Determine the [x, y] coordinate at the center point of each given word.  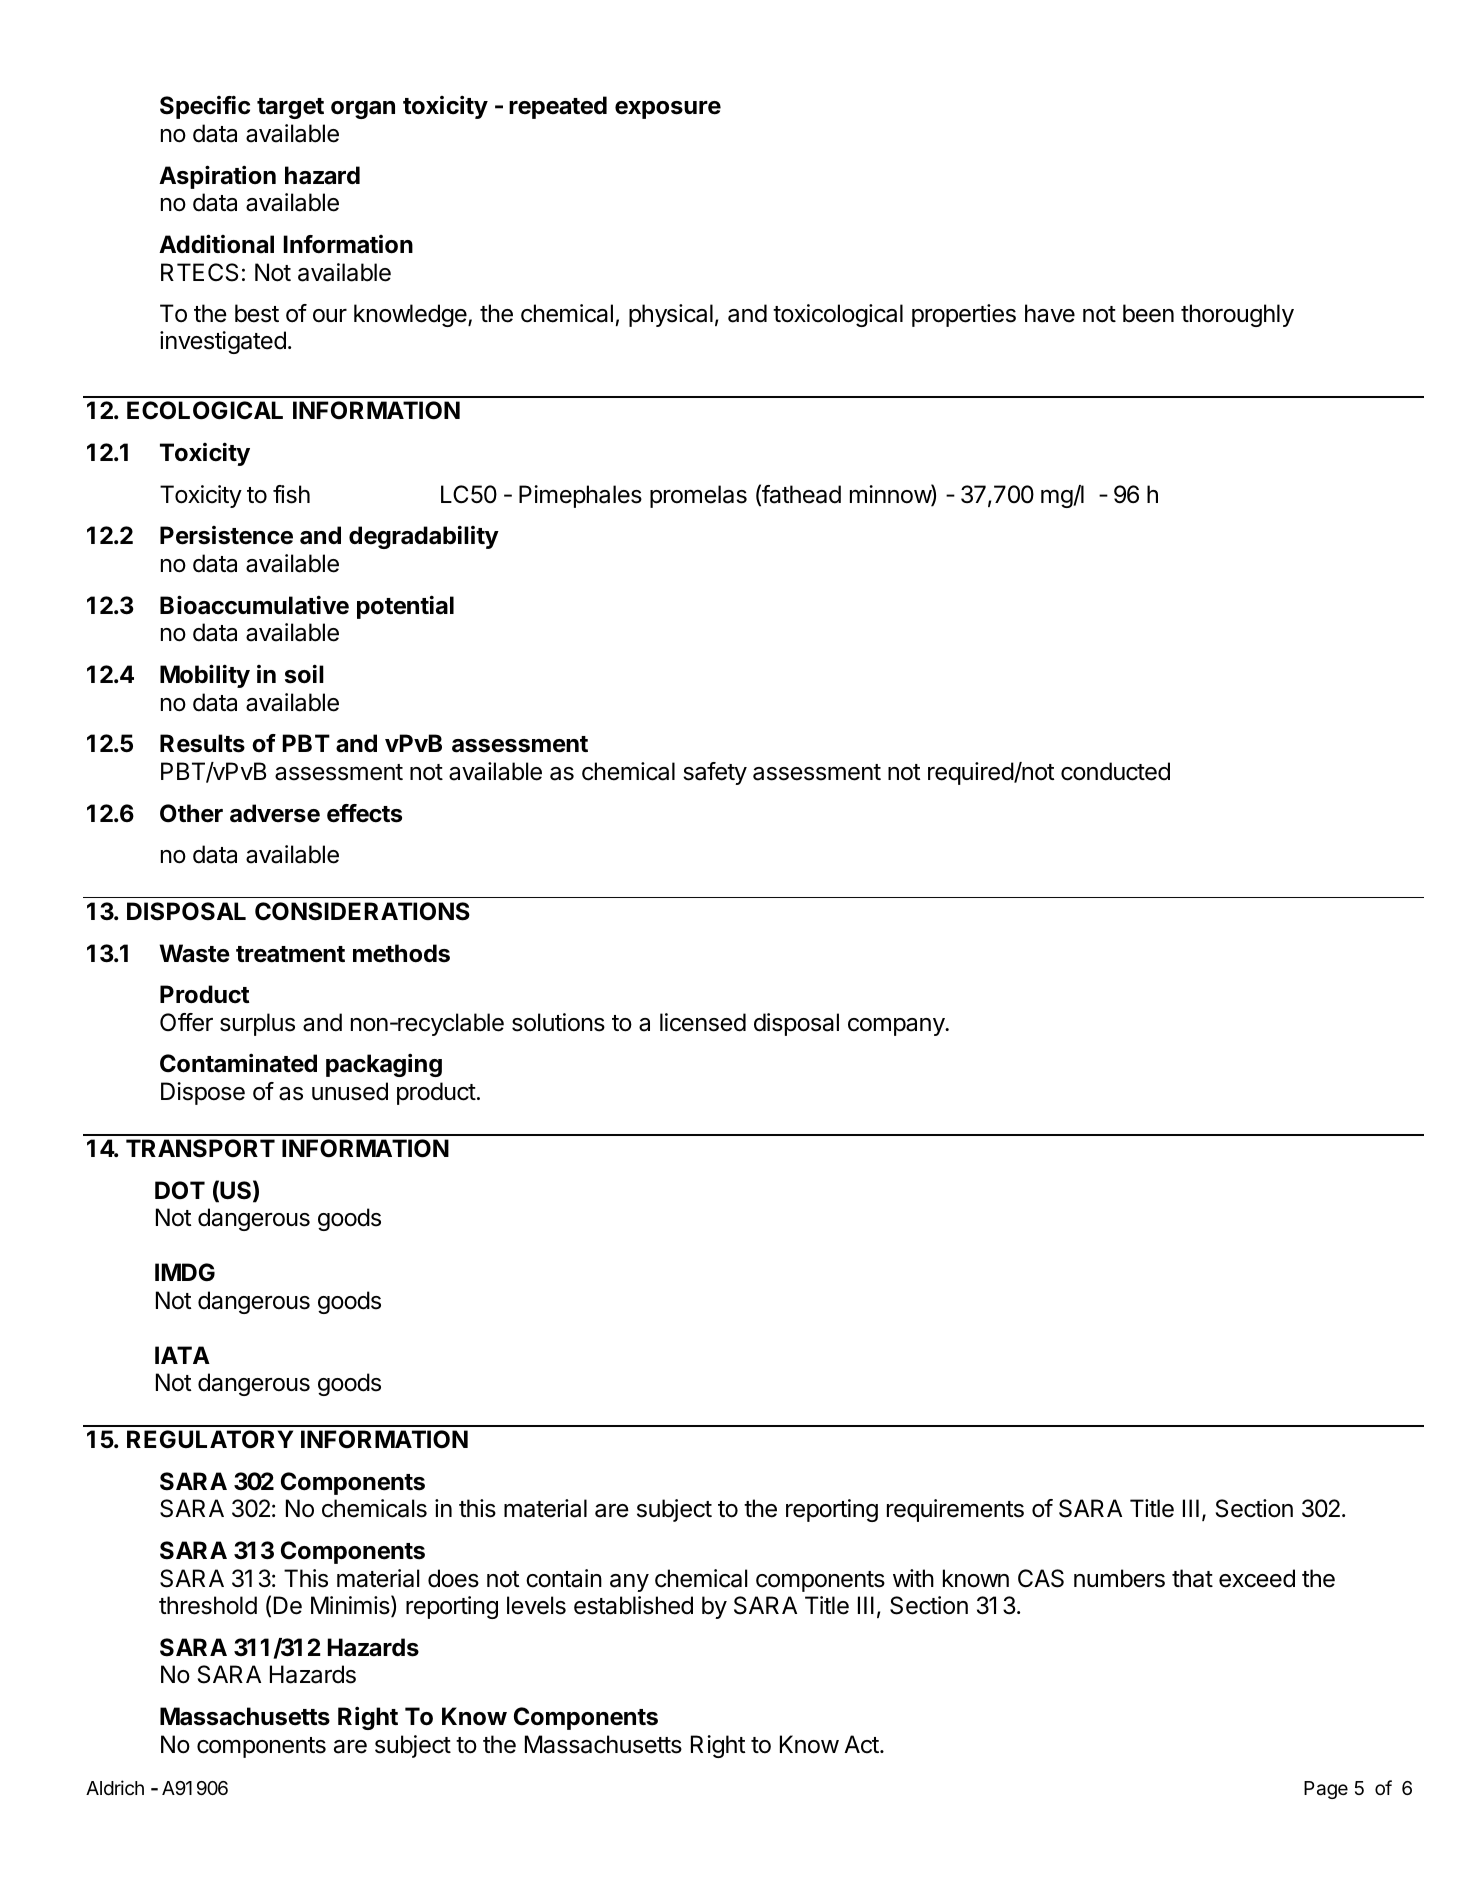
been [1148, 313]
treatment [290, 954]
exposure [668, 110]
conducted [1115, 771]
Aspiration [217, 177]
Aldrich [115, 1787]
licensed [703, 1022]
